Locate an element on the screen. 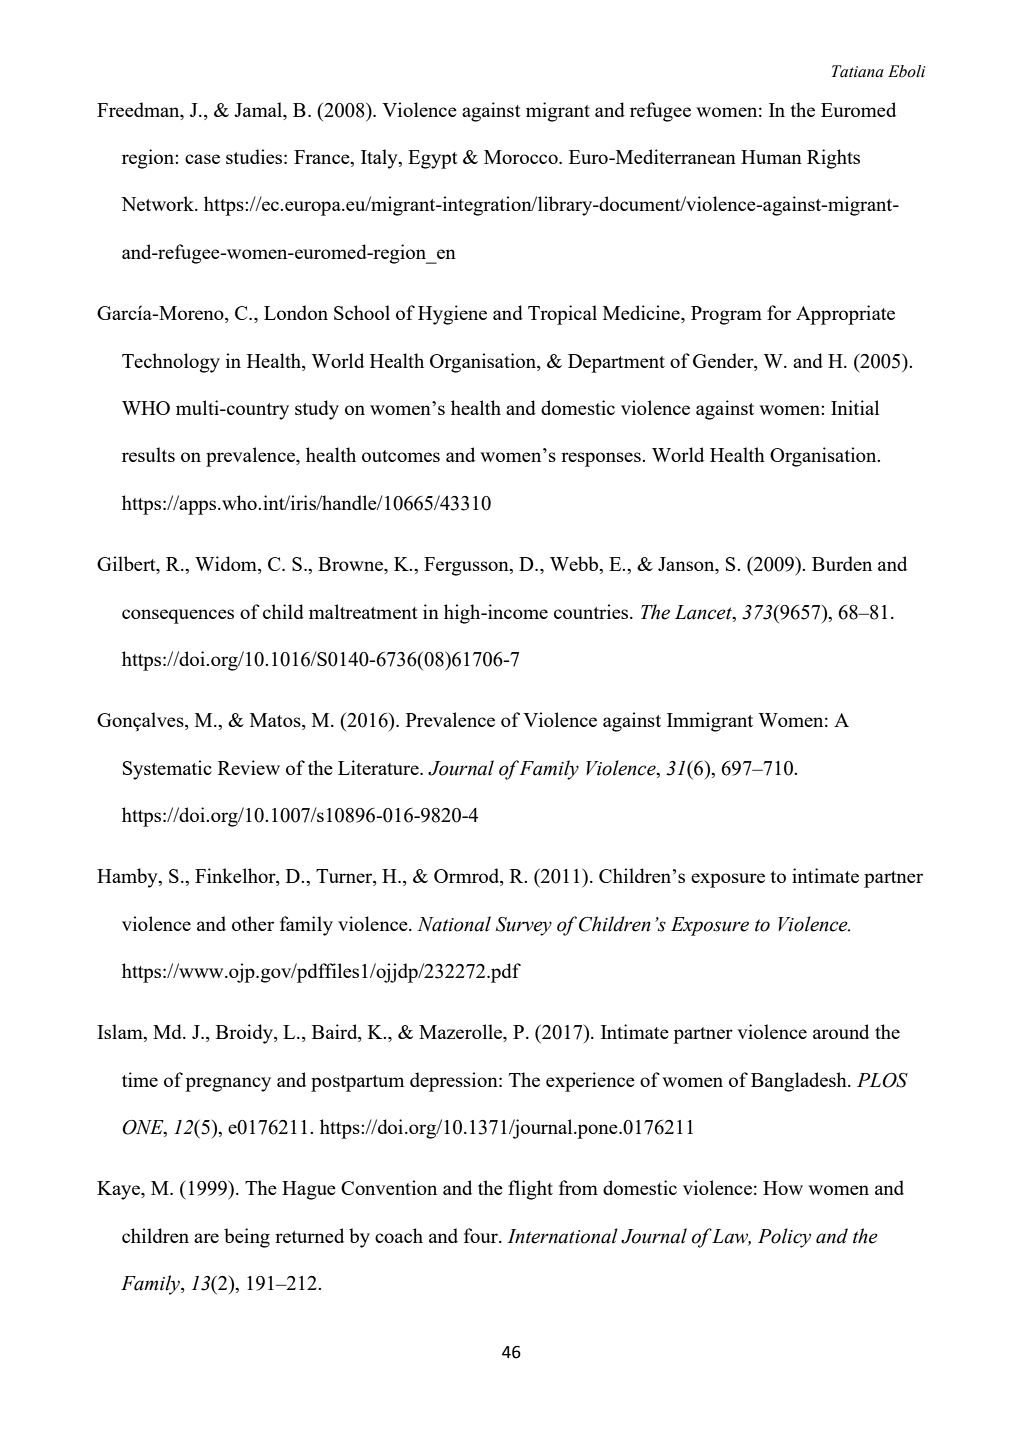  How is located at coordinates (783, 1188).
